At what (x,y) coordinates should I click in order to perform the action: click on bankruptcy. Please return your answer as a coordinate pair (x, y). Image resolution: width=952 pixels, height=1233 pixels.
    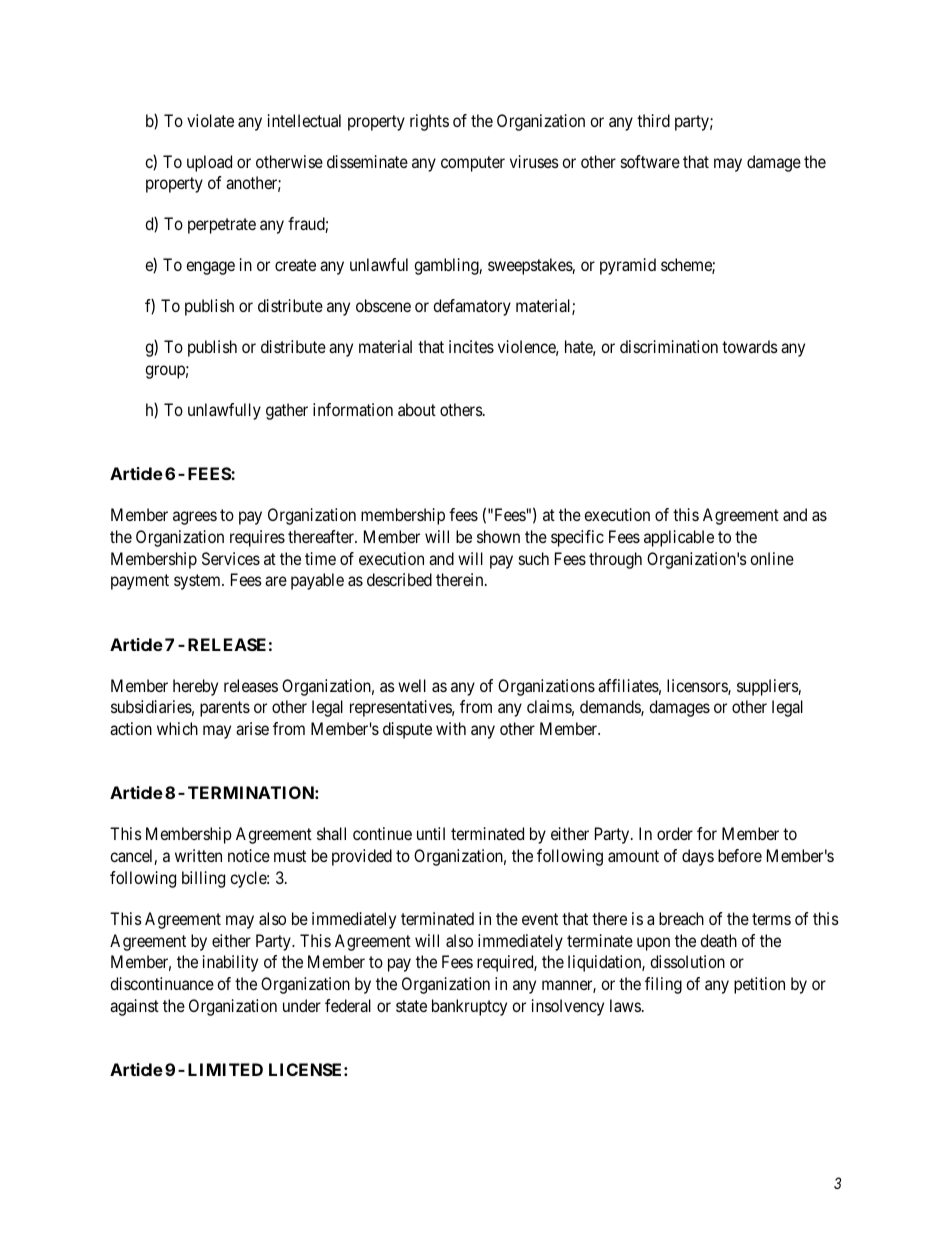
    Looking at the image, I should click on (469, 1007).
